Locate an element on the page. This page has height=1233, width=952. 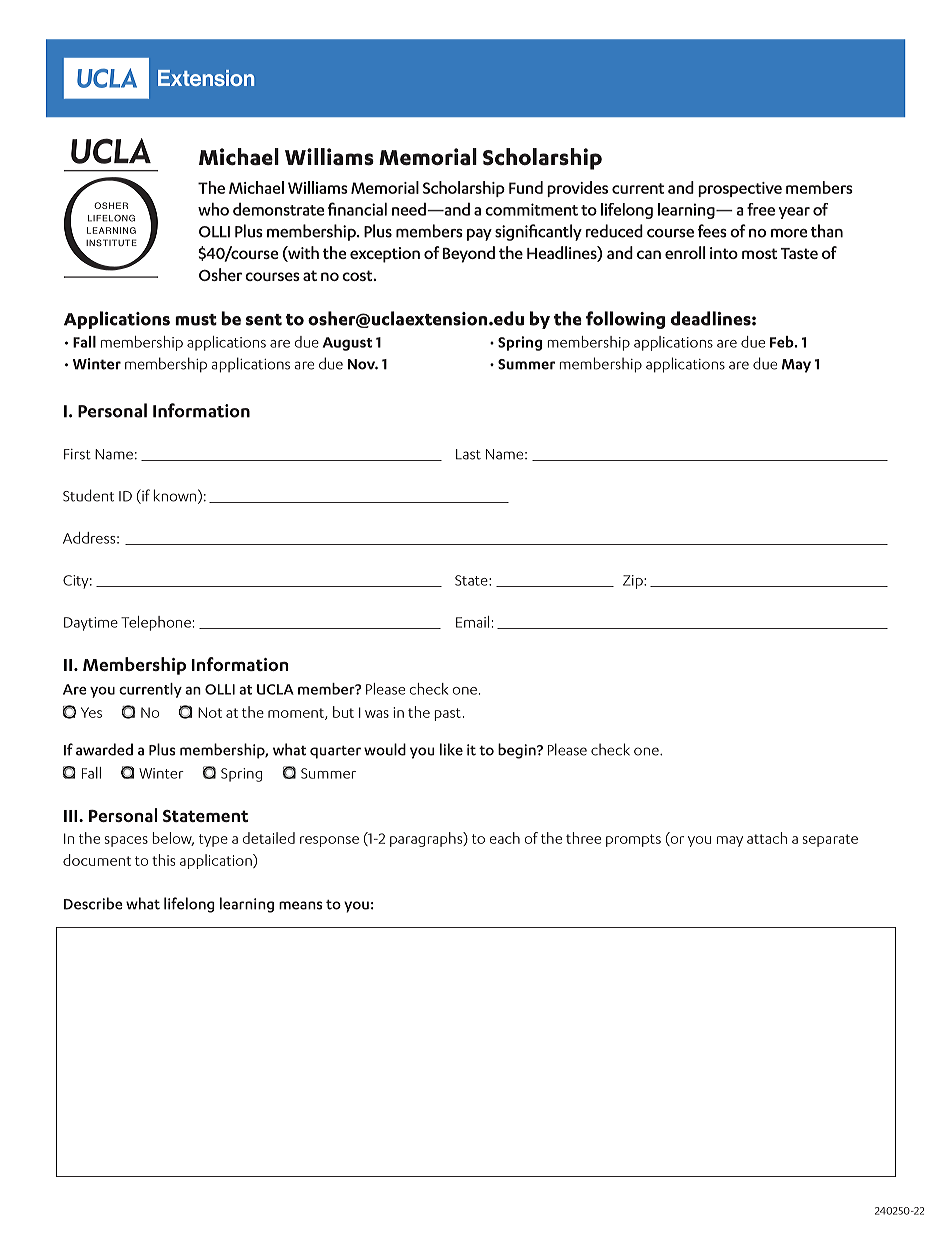
past is located at coordinates (448, 714).
